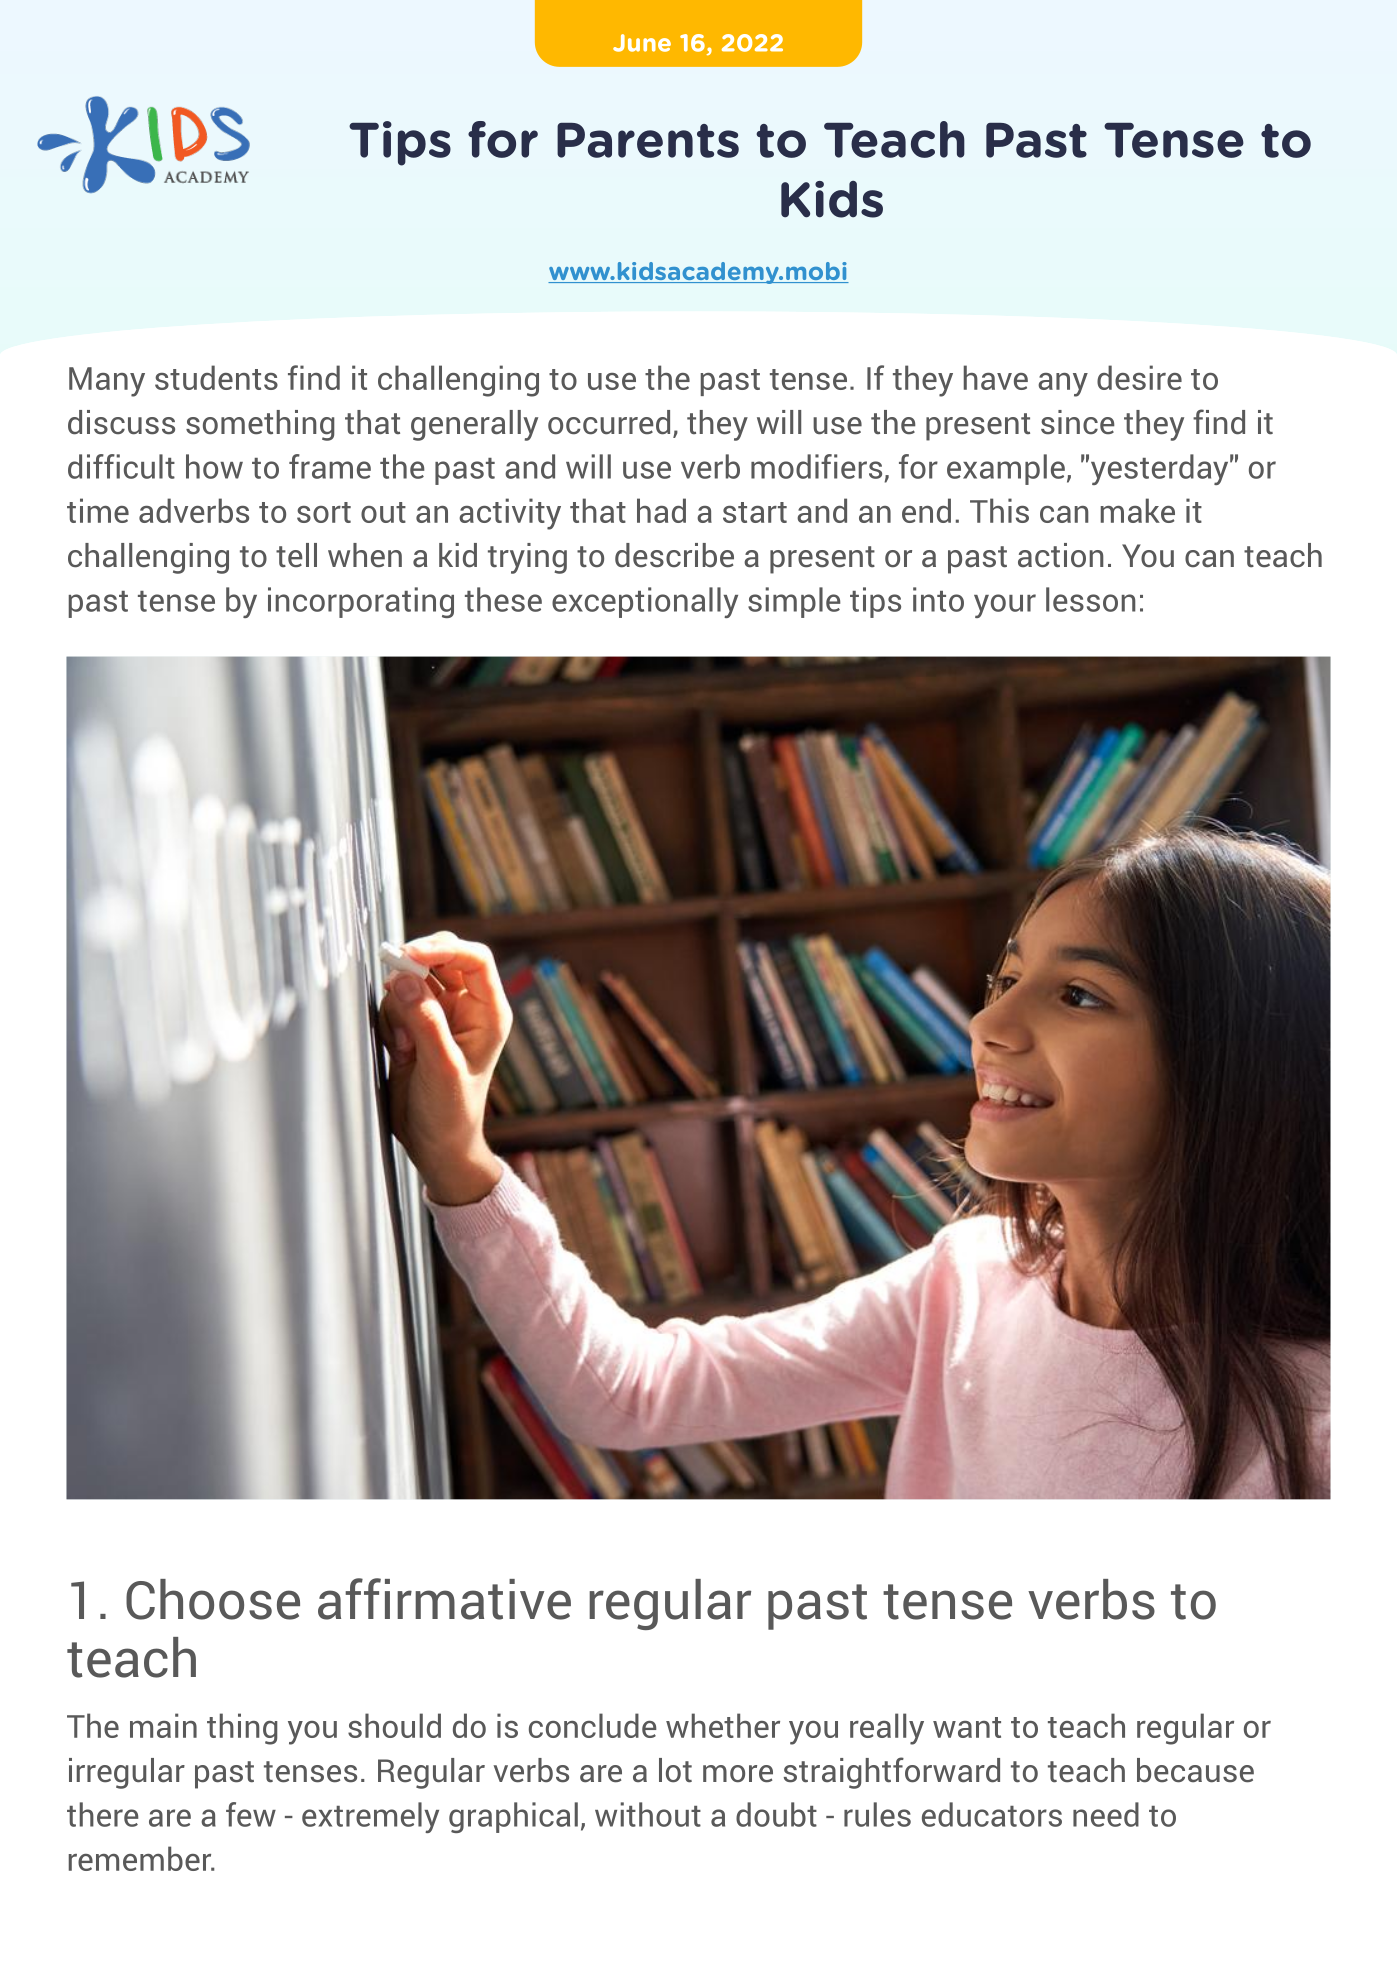 This page has height=1975, width=1397. I want to click on occurred, so click(609, 422).
